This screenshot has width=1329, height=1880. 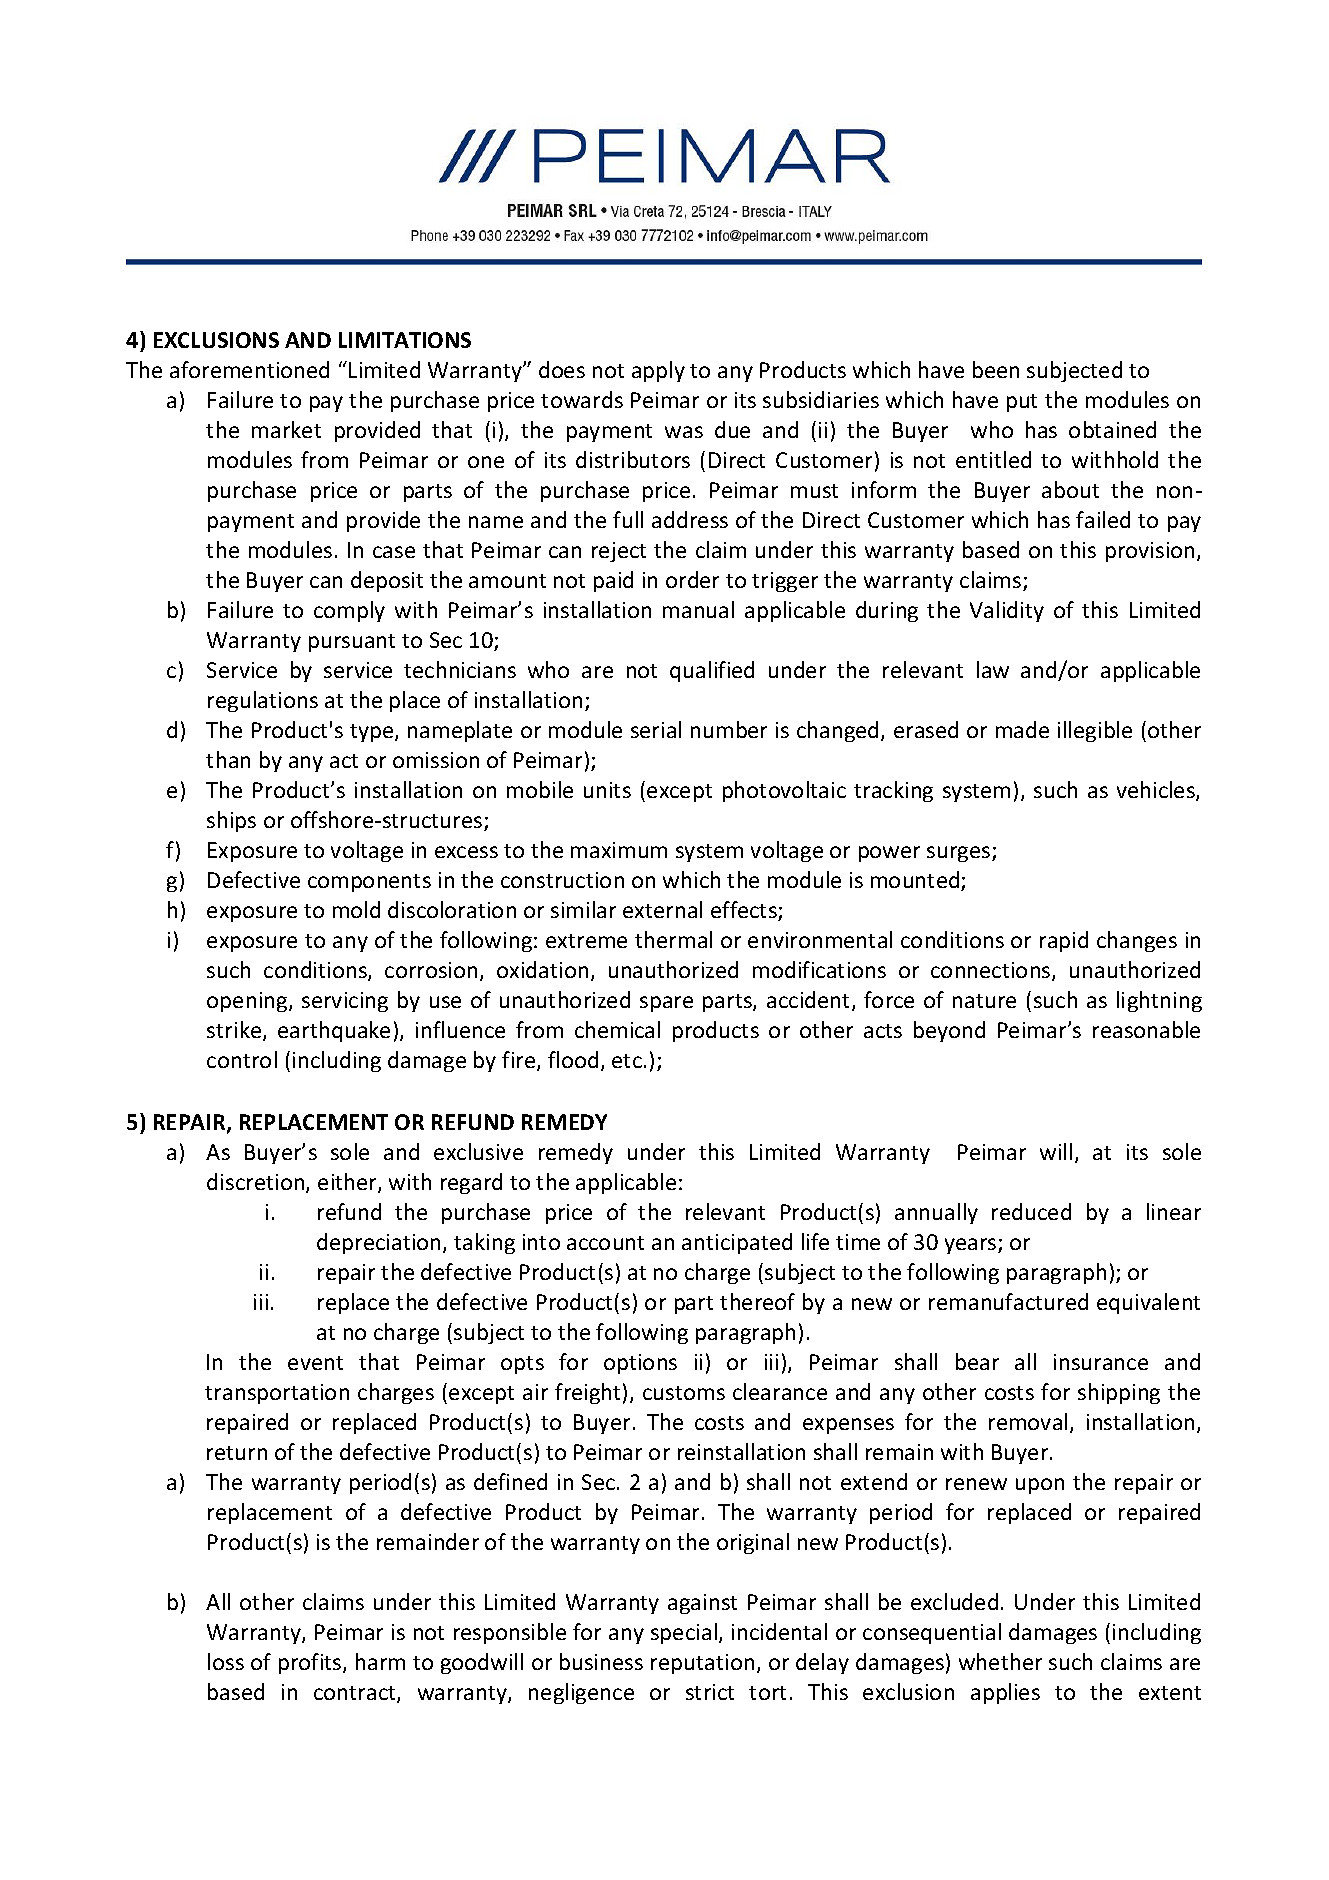 I want to click on spare, so click(x=666, y=1004).
